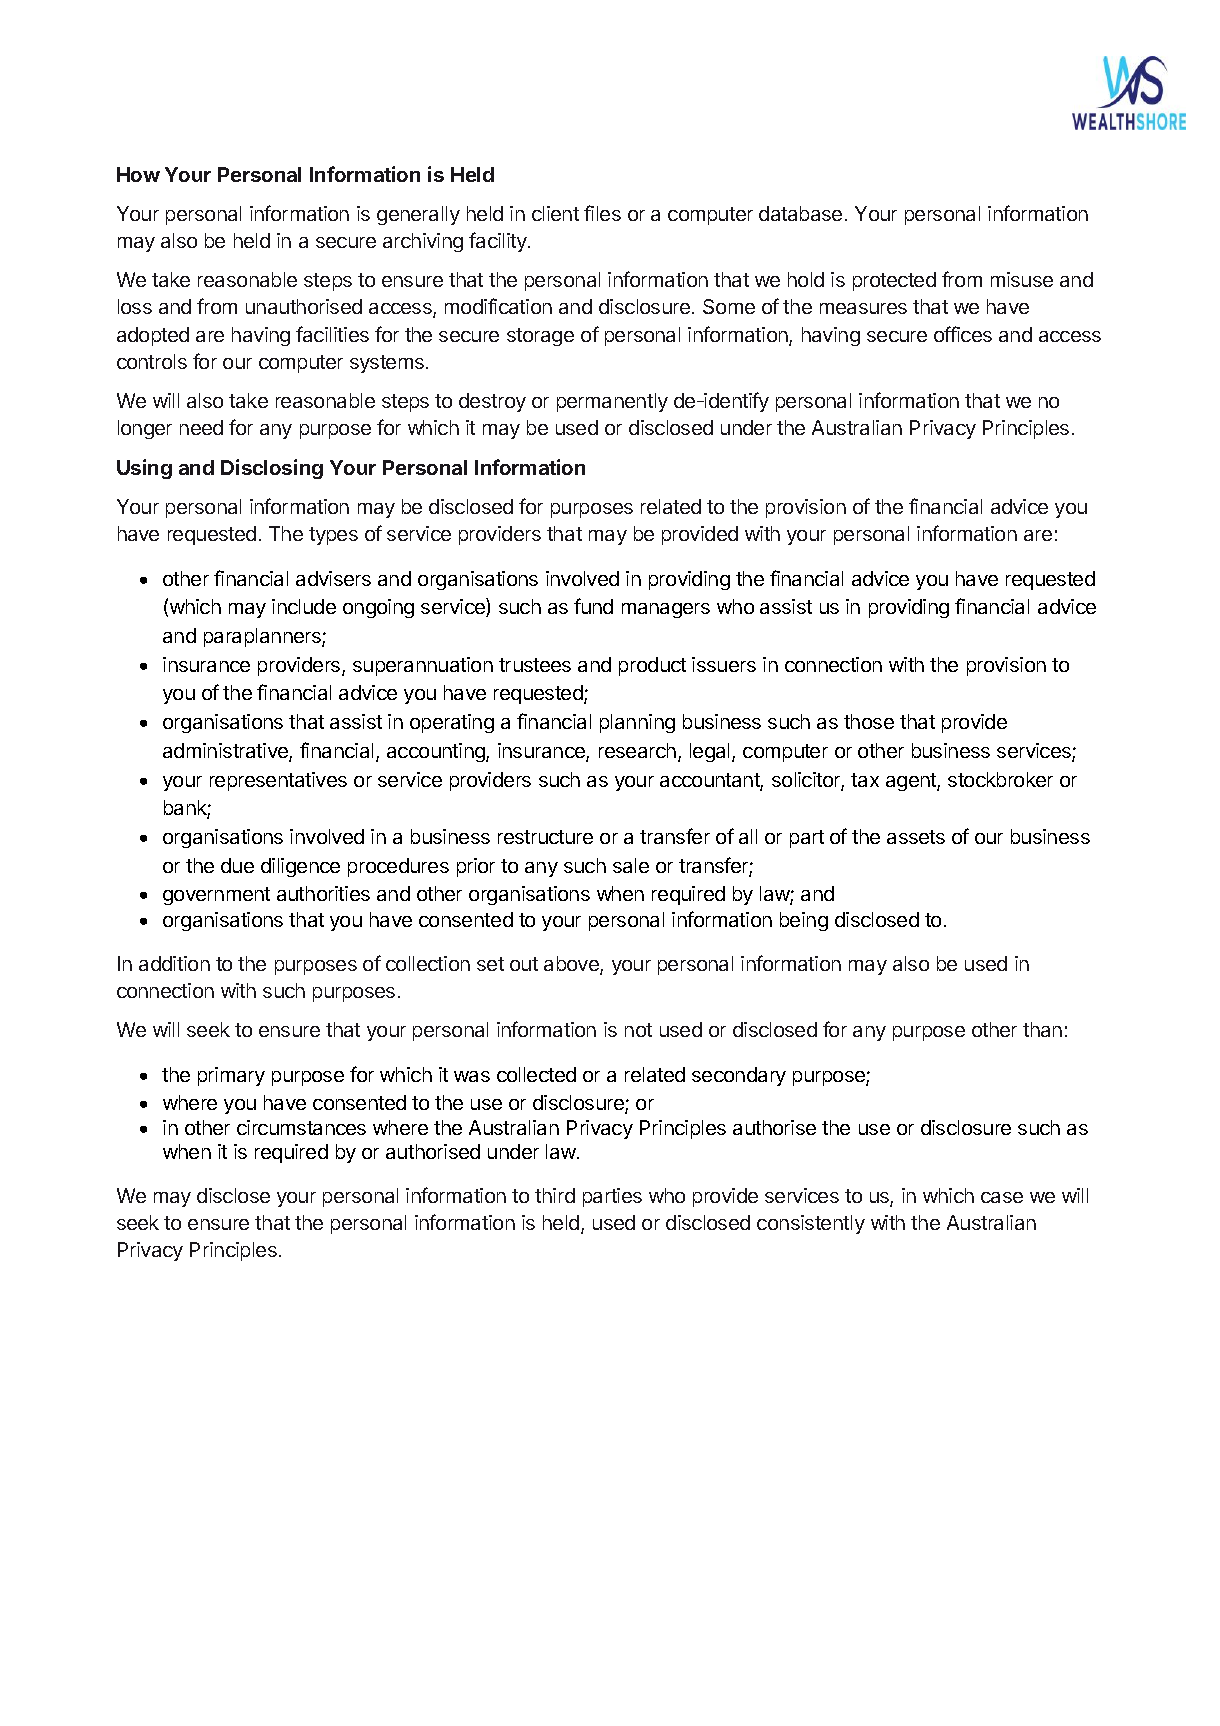 The image size is (1220, 1726). What do you see at coordinates (301, 1127) in the page?
I see `circumstances` at bounding box center [301, 1127].
